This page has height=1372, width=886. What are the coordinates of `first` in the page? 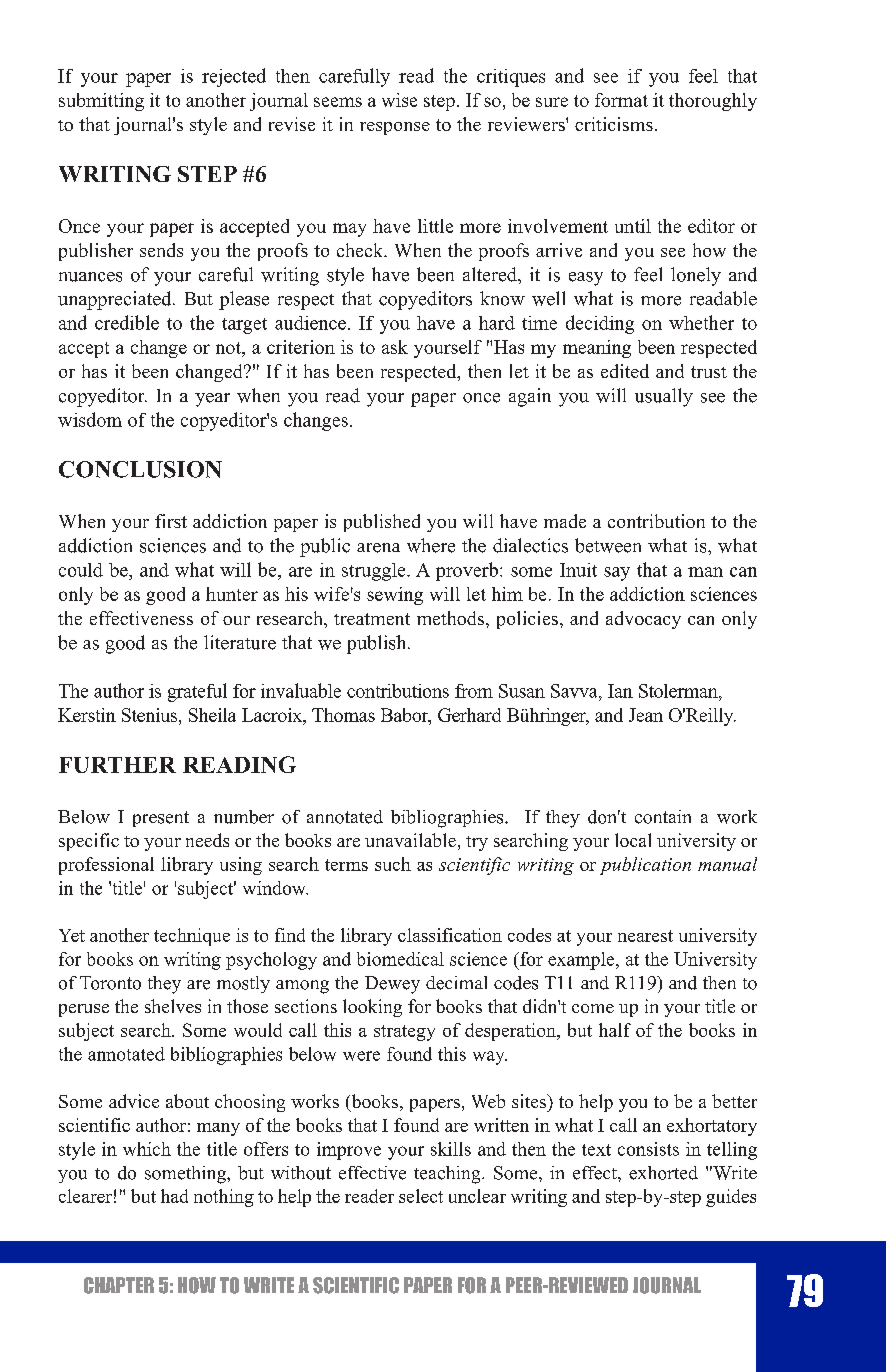 It's located at (171, 521).
